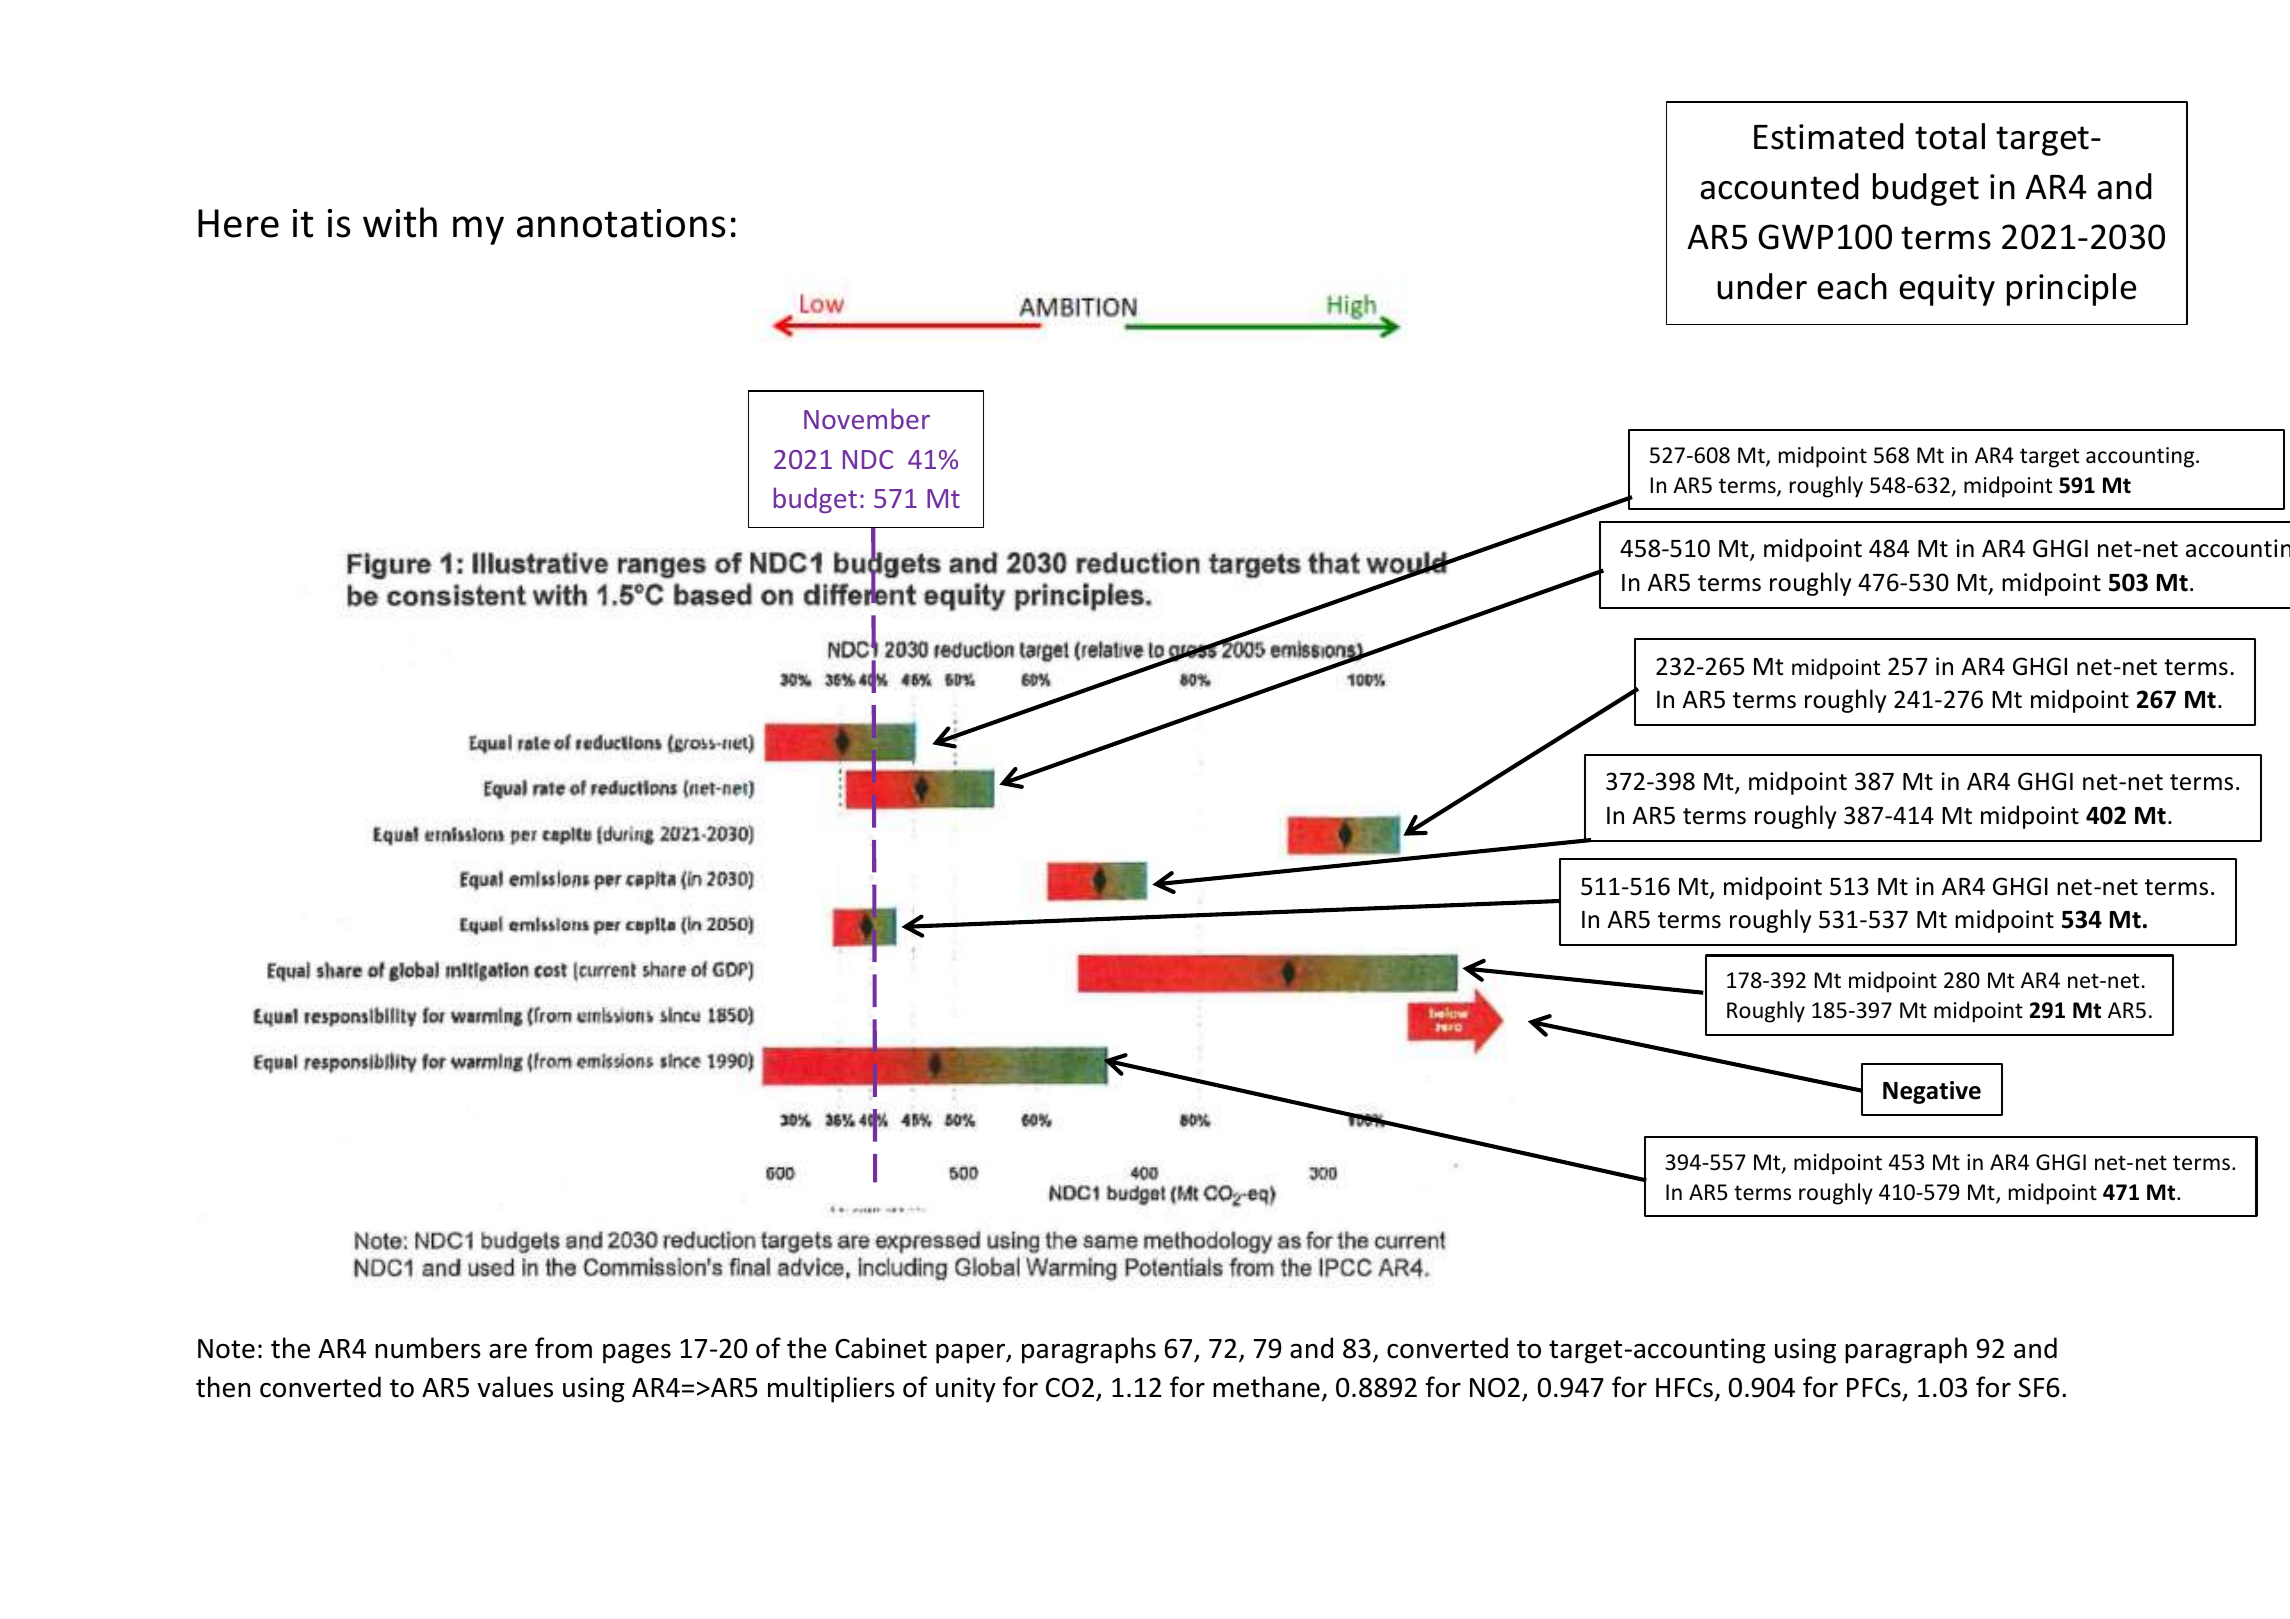  What do you see at coordinates (867, 418) in the image?
I see `November` at bounding box center [867, 418].
